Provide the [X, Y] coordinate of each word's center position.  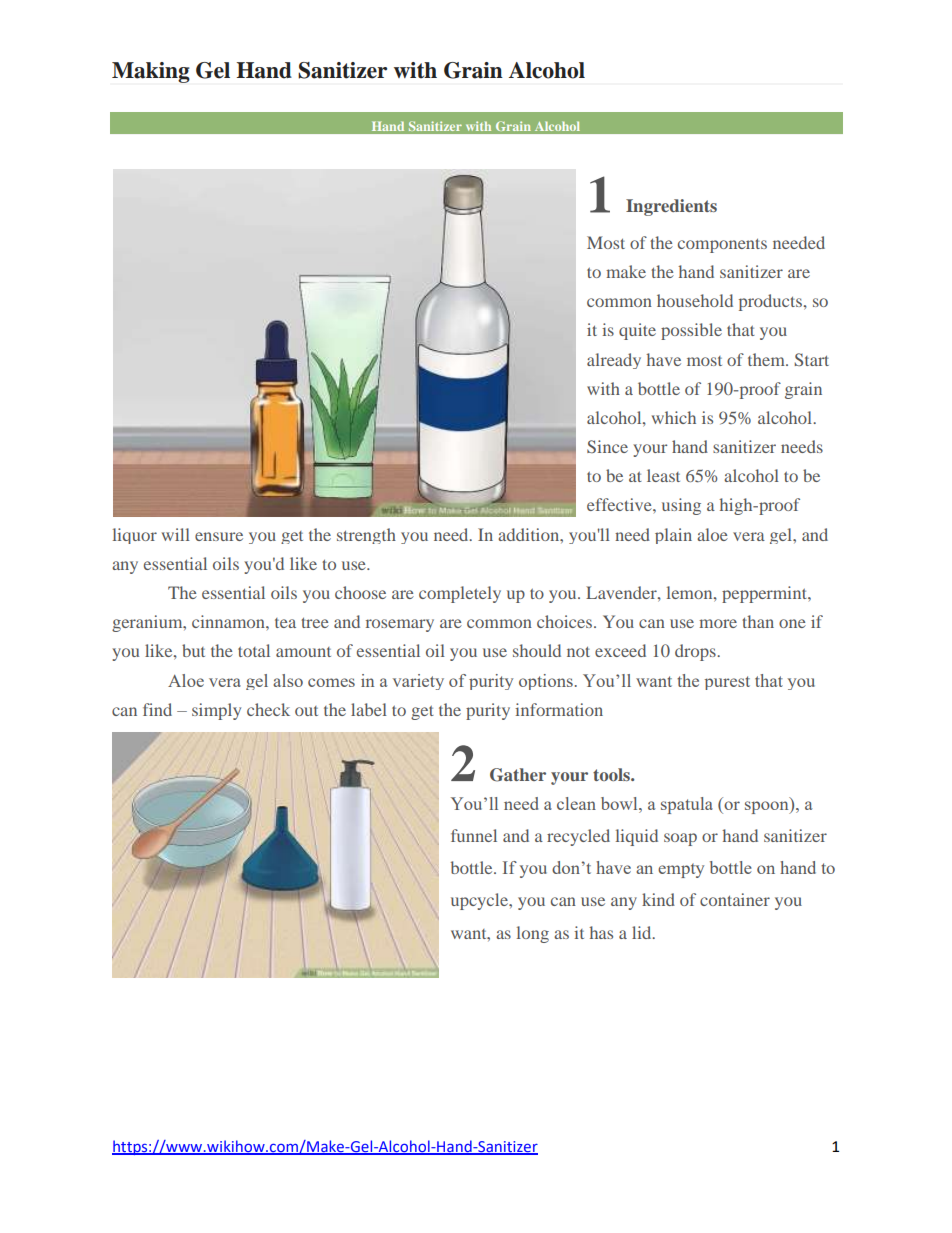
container [735, 899]
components [722, 245]
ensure [219, 536]
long [533, 934]
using [681, 506]
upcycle [481, 901]
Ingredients [671, 207]
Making [151, 72]
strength [366, 536]
